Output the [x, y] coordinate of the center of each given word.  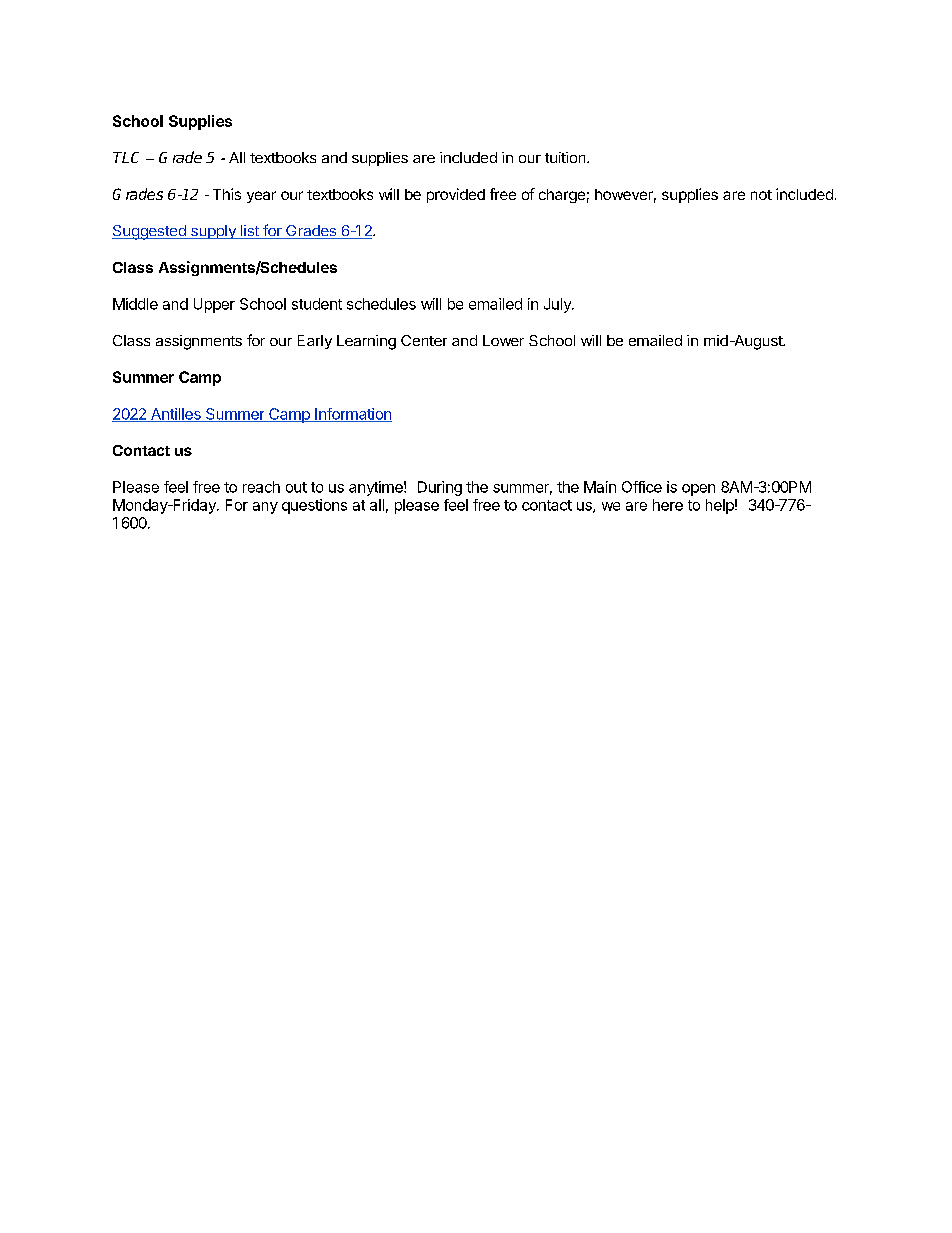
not [761, 195]
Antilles [176, 415]
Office [642, 487]
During [440, 488]
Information [352, 415]
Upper [214, 305]
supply [213, 232]
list [249, 232]
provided [456, 195]
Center [424, 340]
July [558, 305]
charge [562, 196]
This [227, 194]
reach [261, 487]
